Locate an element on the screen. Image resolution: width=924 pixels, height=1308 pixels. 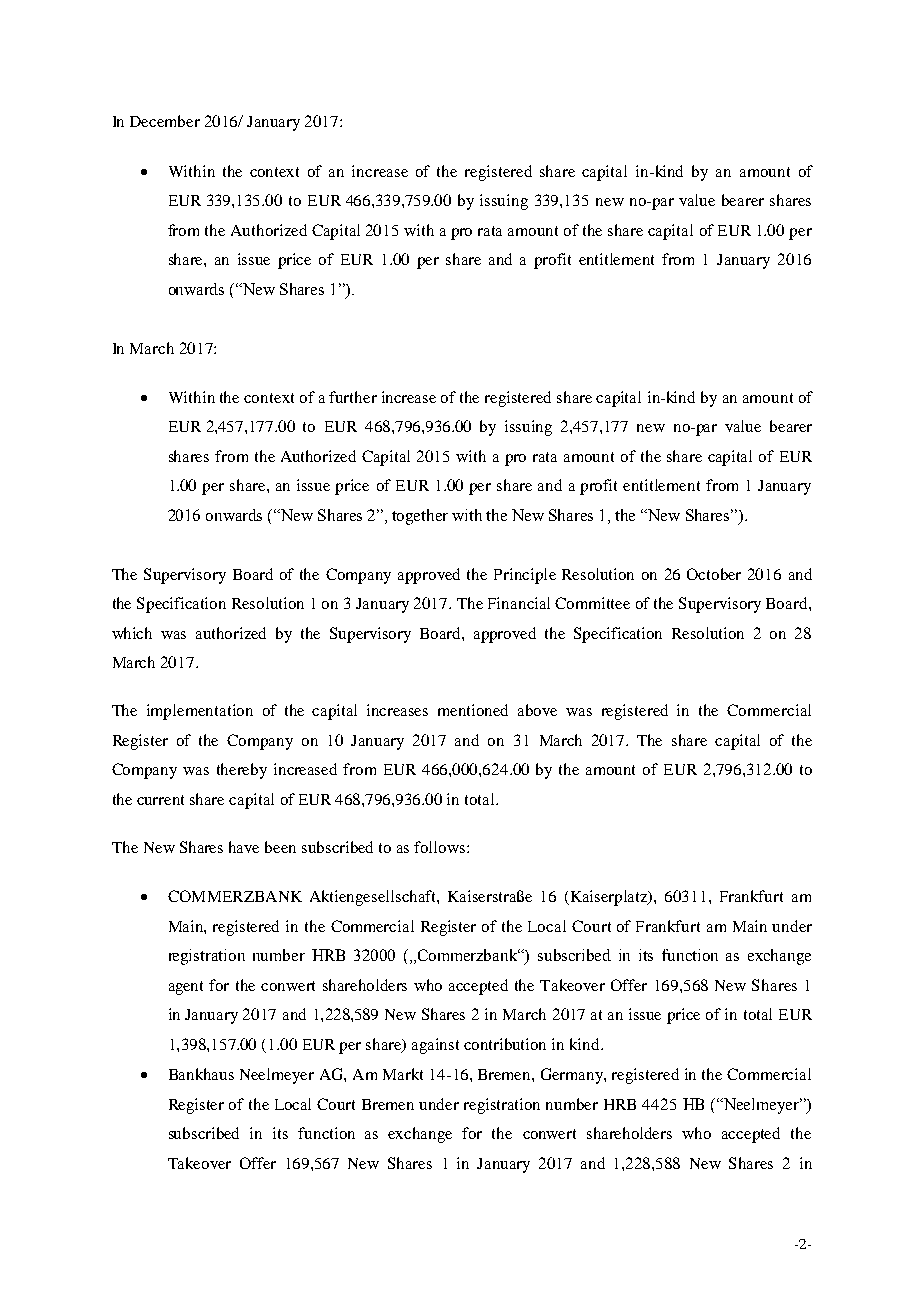
together is located at coordinates (420, 517).
